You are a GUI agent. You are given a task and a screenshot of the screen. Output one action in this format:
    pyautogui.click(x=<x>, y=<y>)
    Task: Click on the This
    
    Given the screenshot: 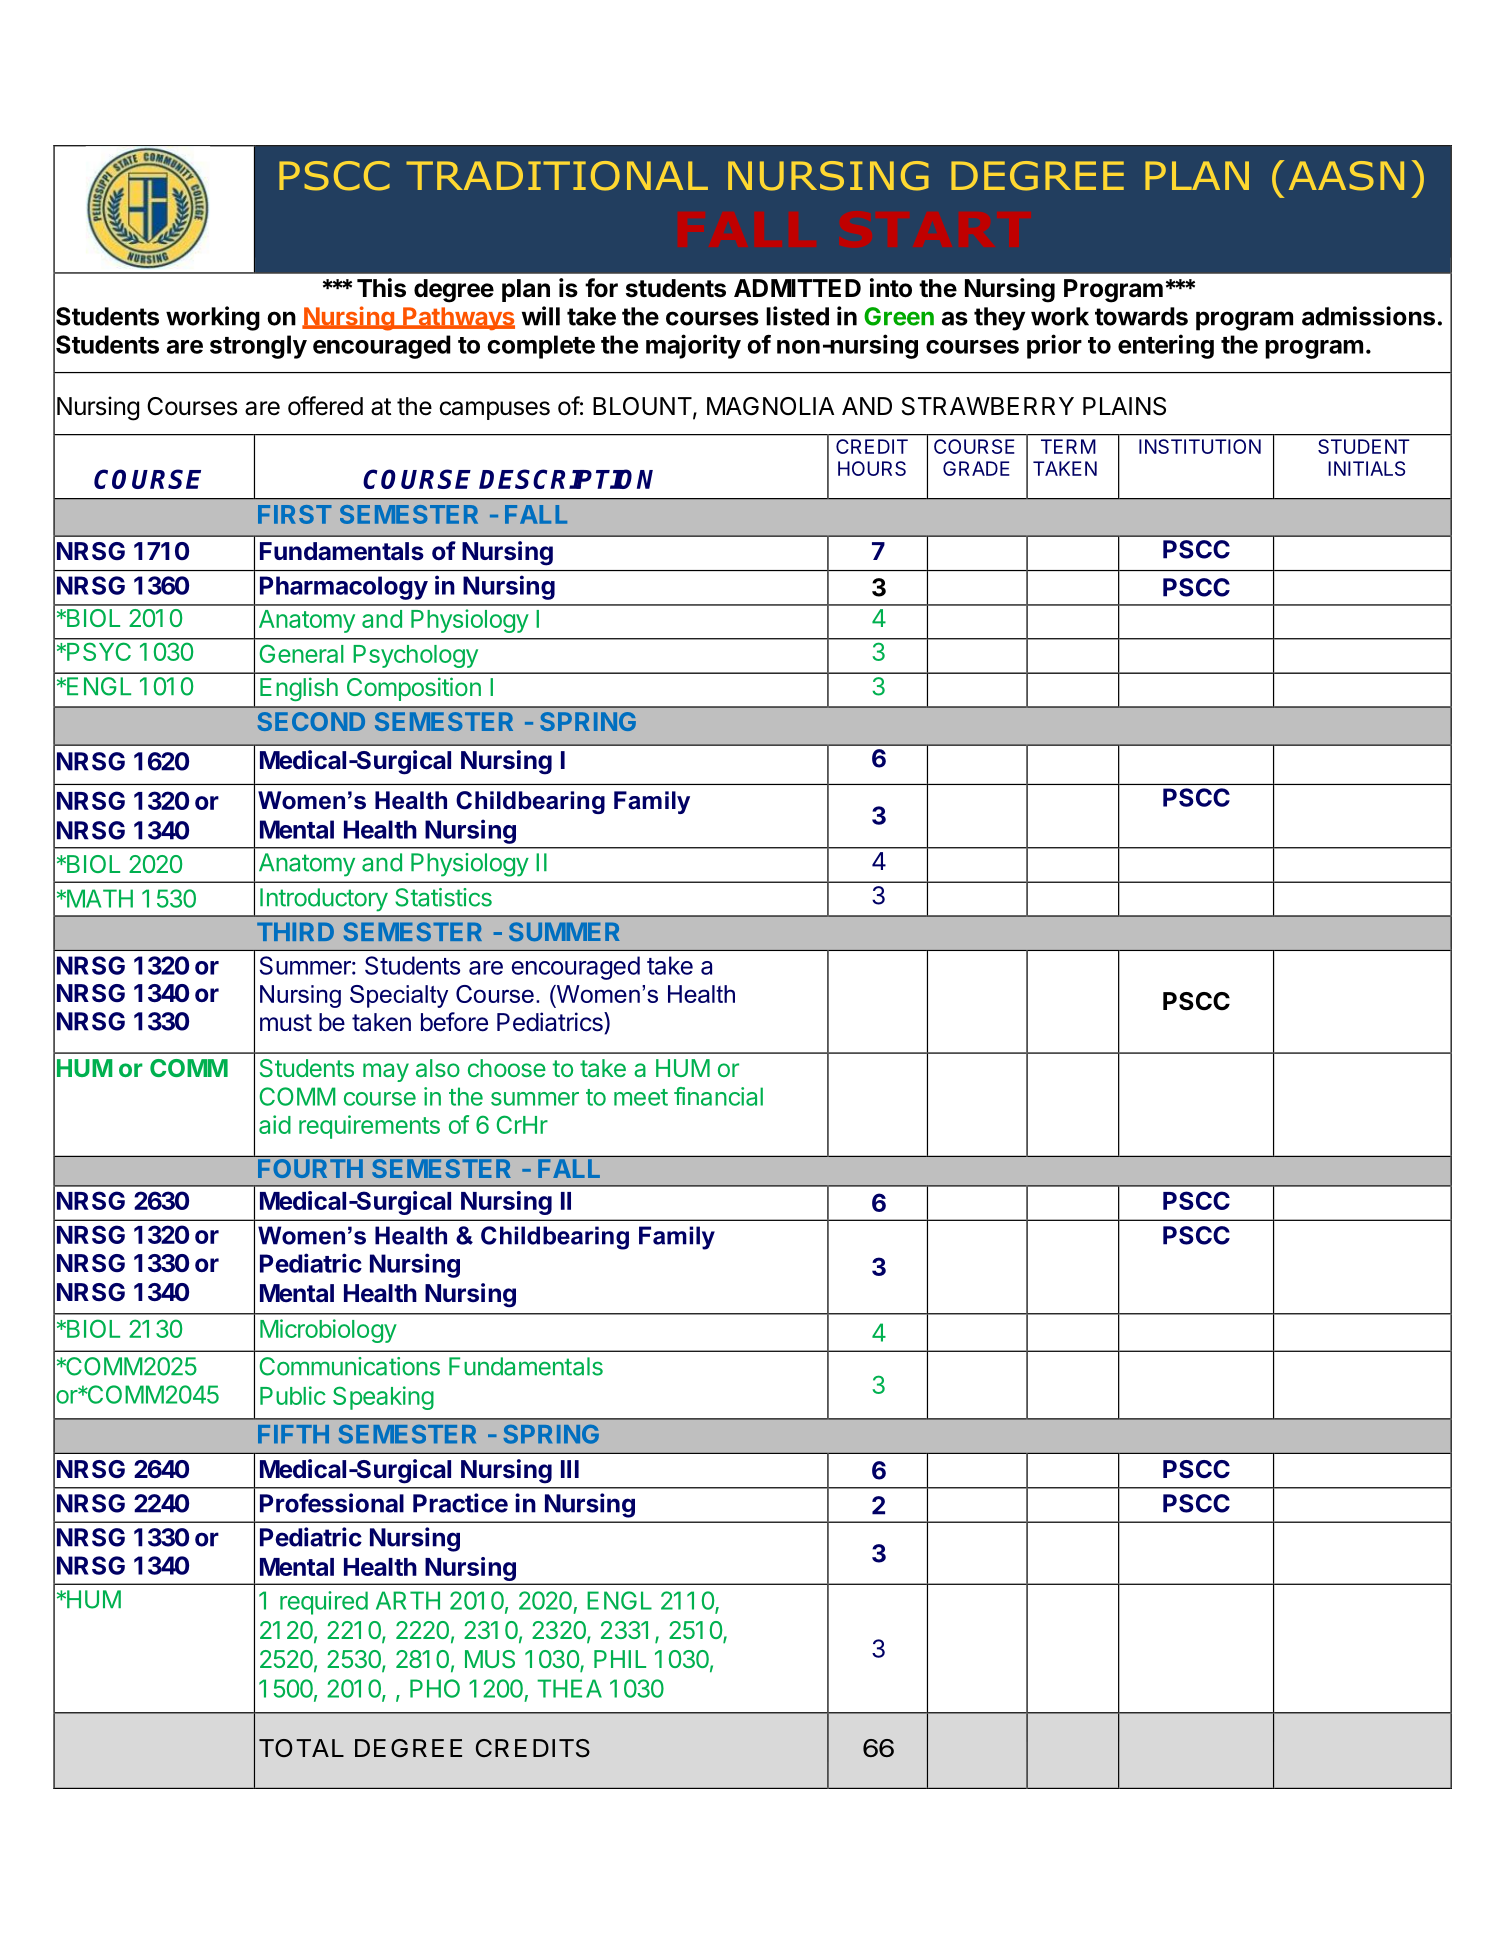 What is the action you would take?
    pyautogui.click(x=381, y=288)
